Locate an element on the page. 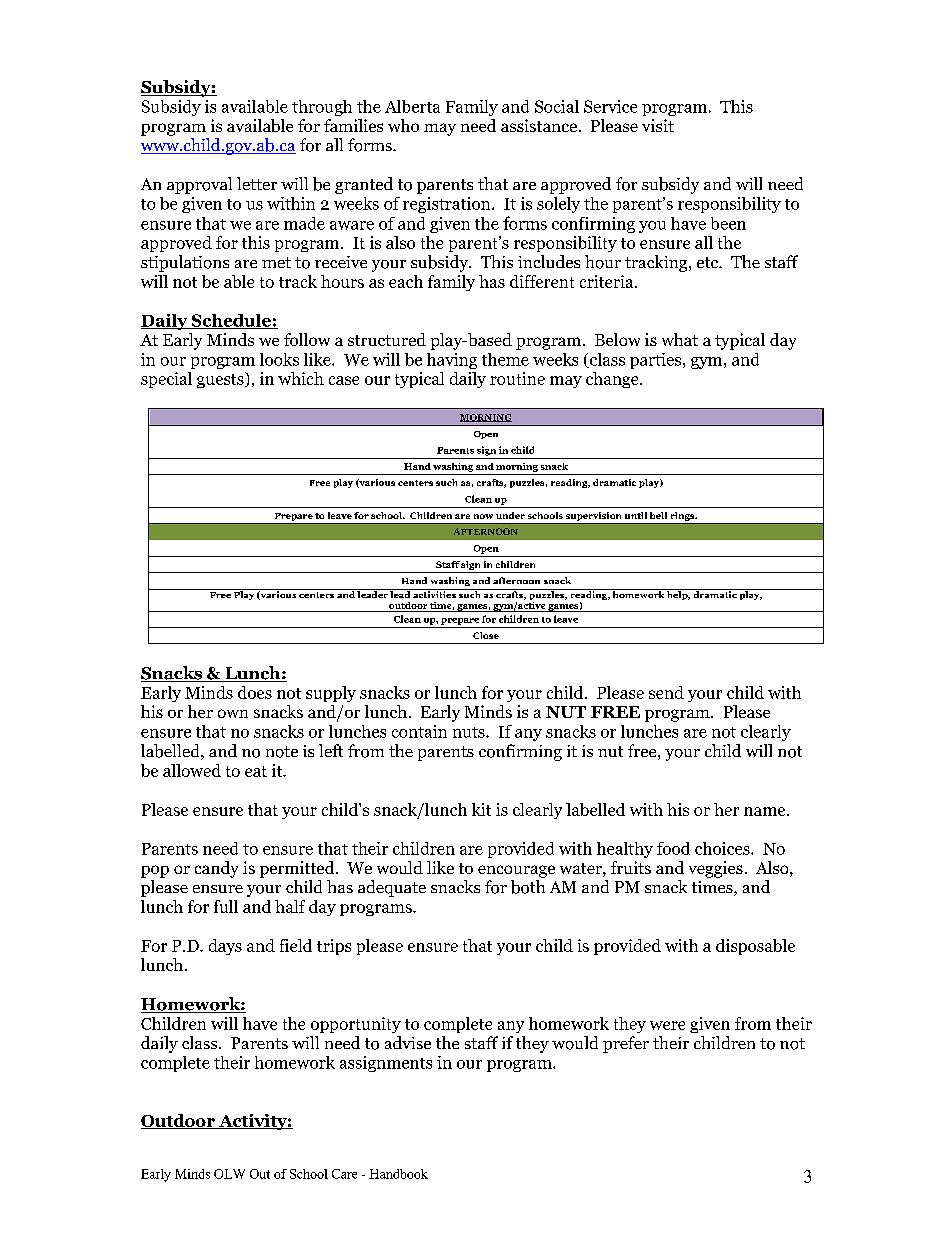 The image size is (952, 1233). activities is located at coordinates (434, 593).
